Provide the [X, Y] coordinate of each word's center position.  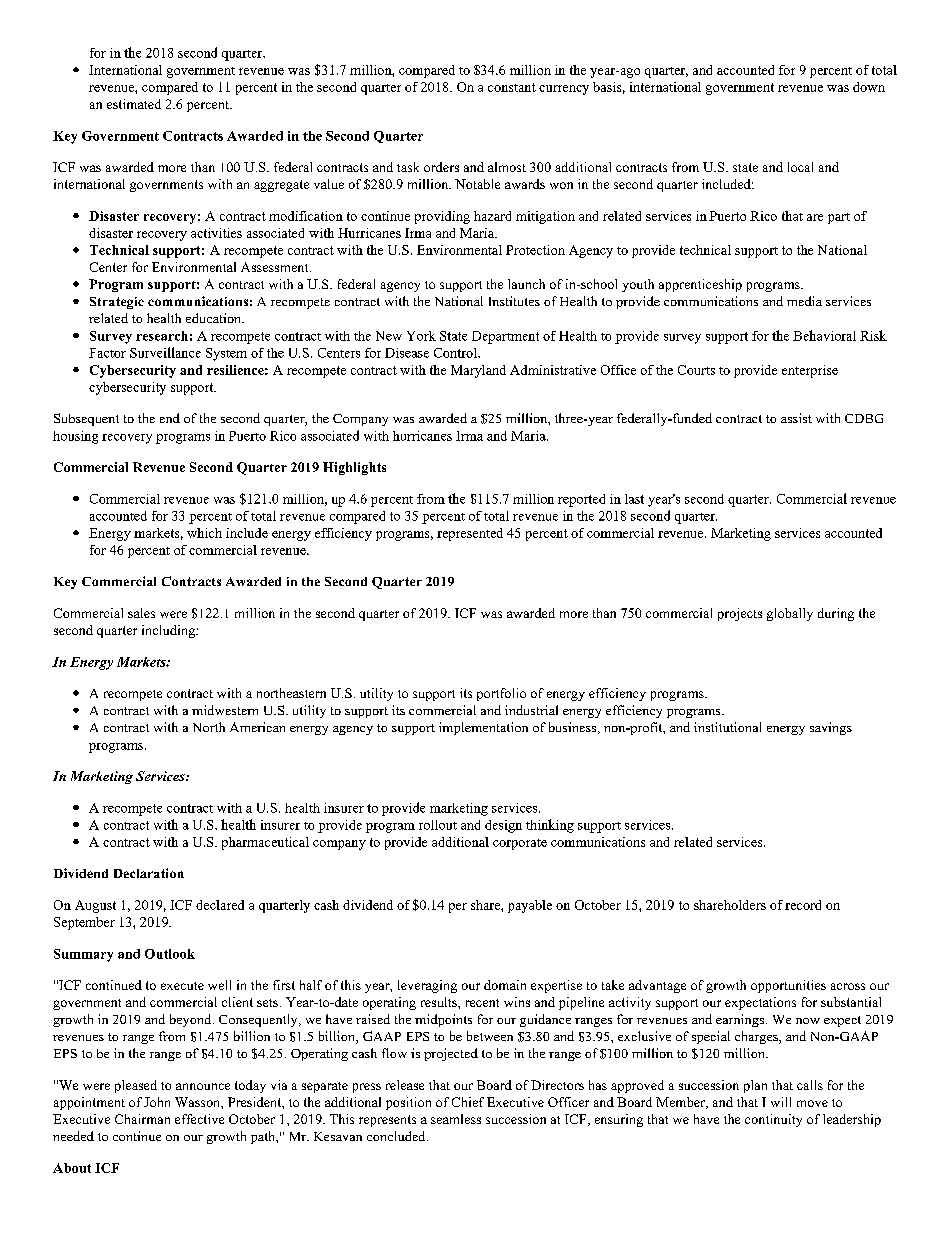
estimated [134, 104]
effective [199, 1119]
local [800, 167]
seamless [456, 1119]
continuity [773, 1120]
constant [512, 87]
